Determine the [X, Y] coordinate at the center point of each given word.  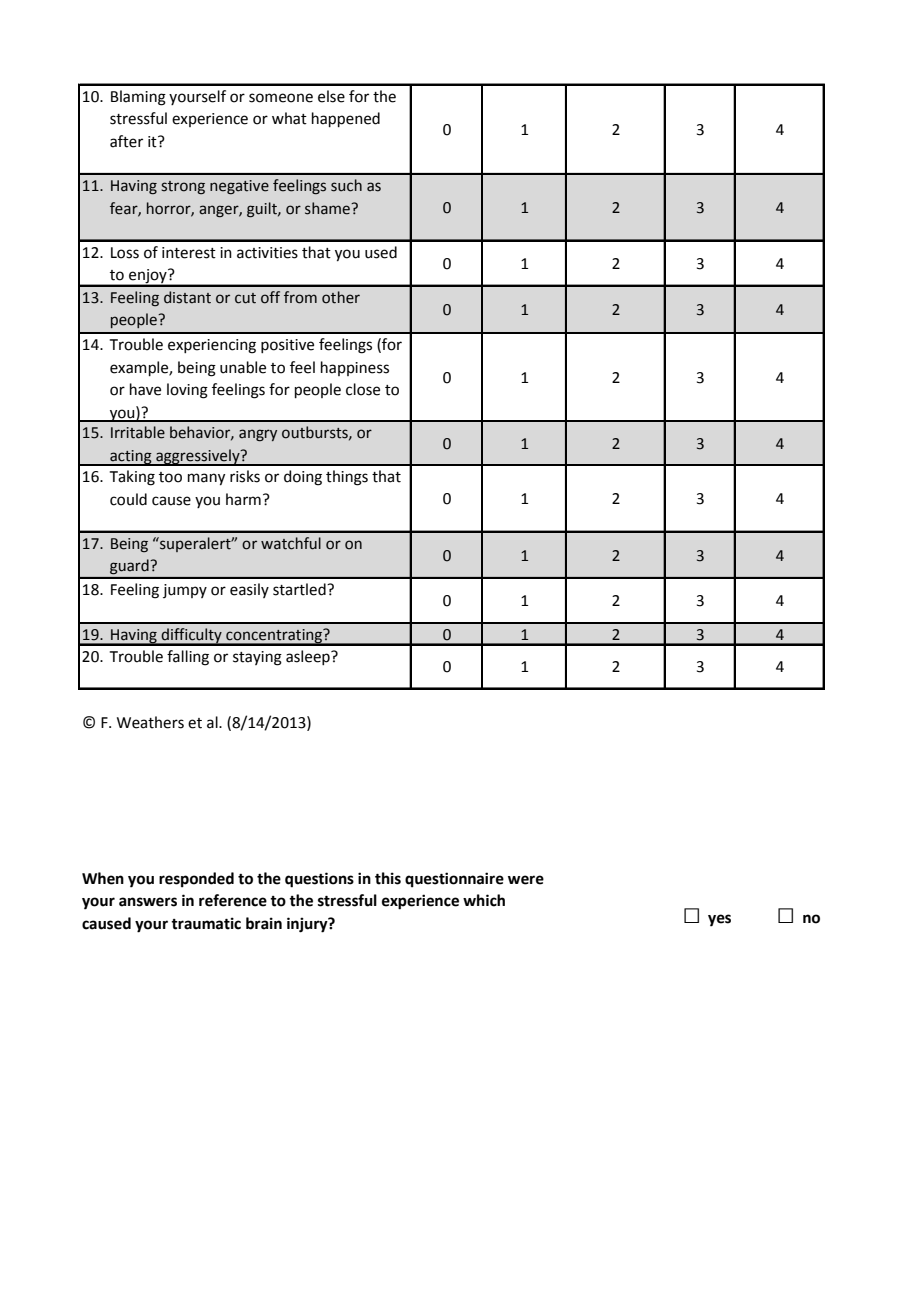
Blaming [138, 98]
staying [257, 658]
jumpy [185, 591]
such [346, 185]
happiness [355, 368]
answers [148, 902]
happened [346, 119]
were [526, 880]
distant [187, 297]
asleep [309, 657]
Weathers [150, 722]
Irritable [138, 432]
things [347, 478]
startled [300, 589]
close [363, 389]
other [341, 297]
